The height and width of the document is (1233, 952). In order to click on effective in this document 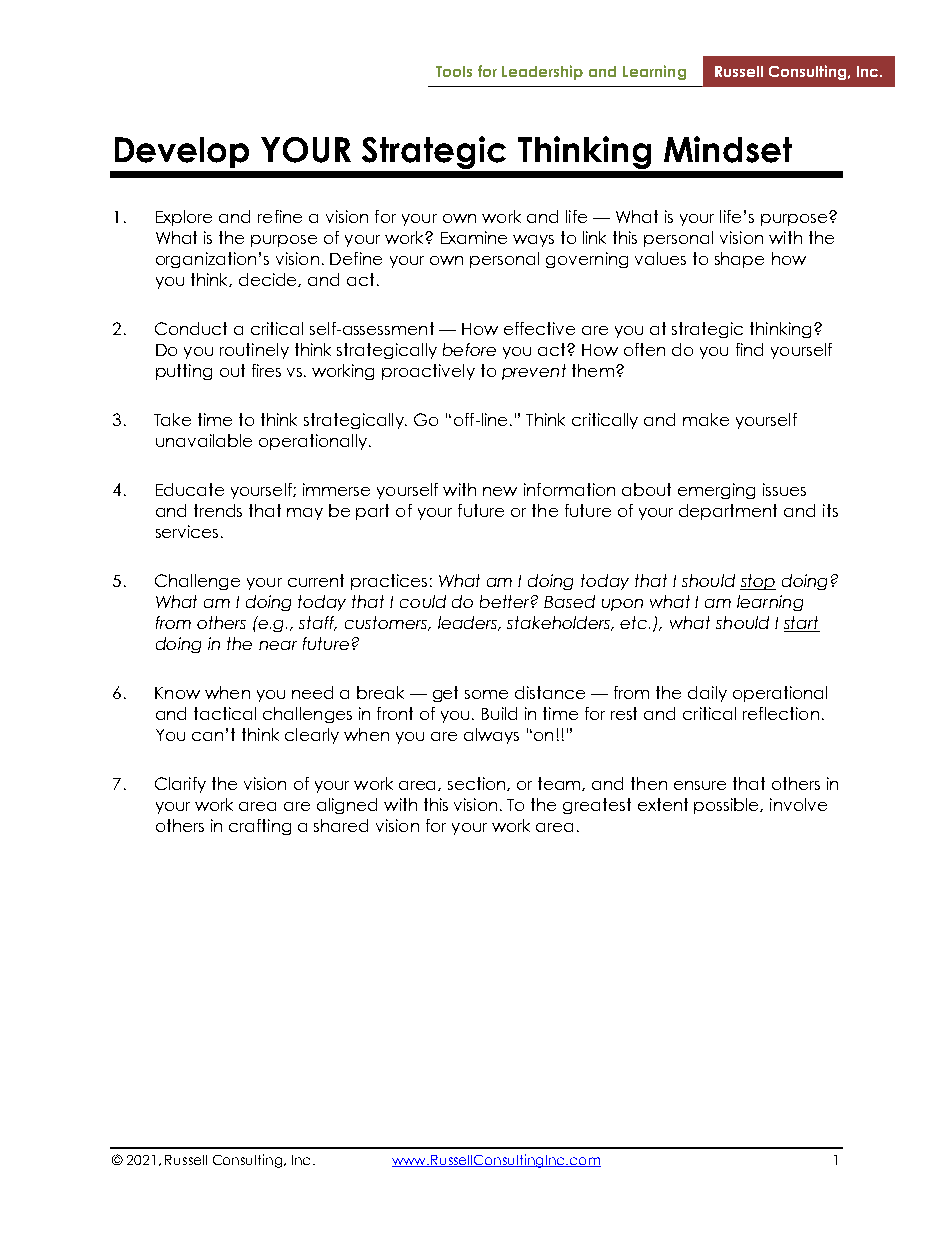, I will do `click(539, 328)`.
